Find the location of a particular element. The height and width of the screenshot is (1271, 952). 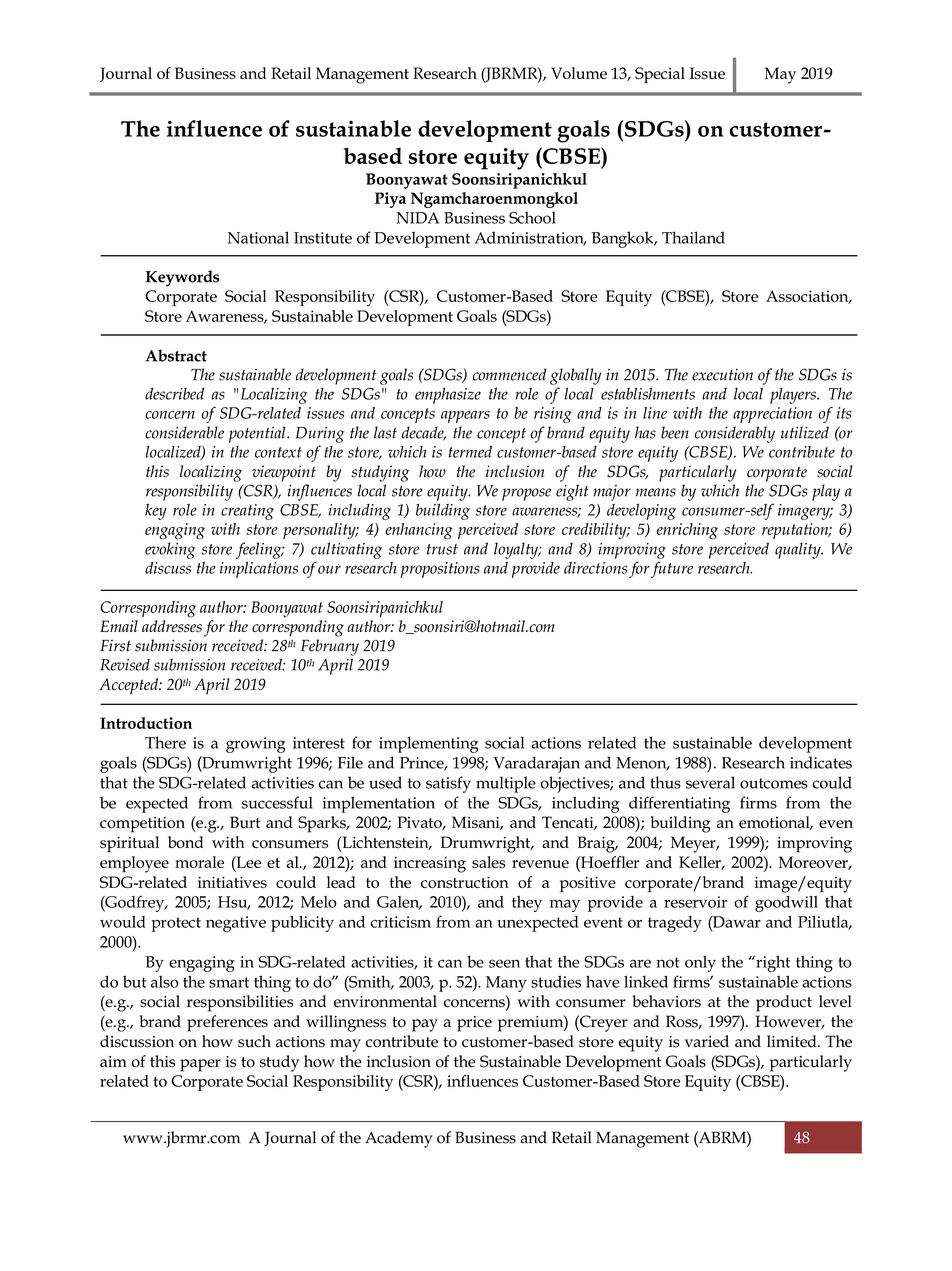

goodwill is located at coordinates (786, 904).
